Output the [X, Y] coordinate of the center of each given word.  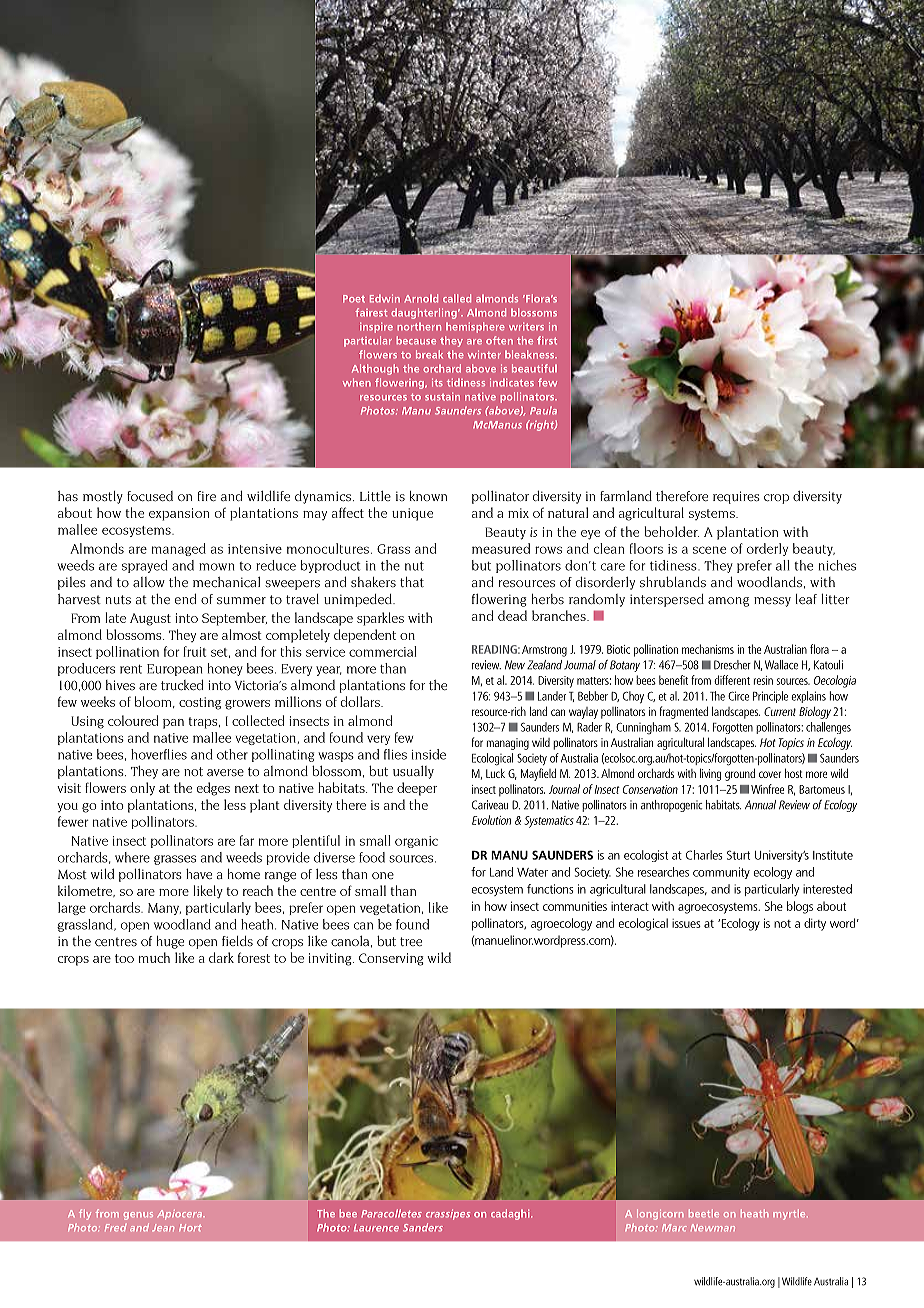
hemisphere [475, 327]
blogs [800, 907]
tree [411, 941]
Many [164, 909]
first [547, 340]
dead [512, 615]
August [150, 619]
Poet [354, 299]
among [728, 602]
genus [138, 1216]
